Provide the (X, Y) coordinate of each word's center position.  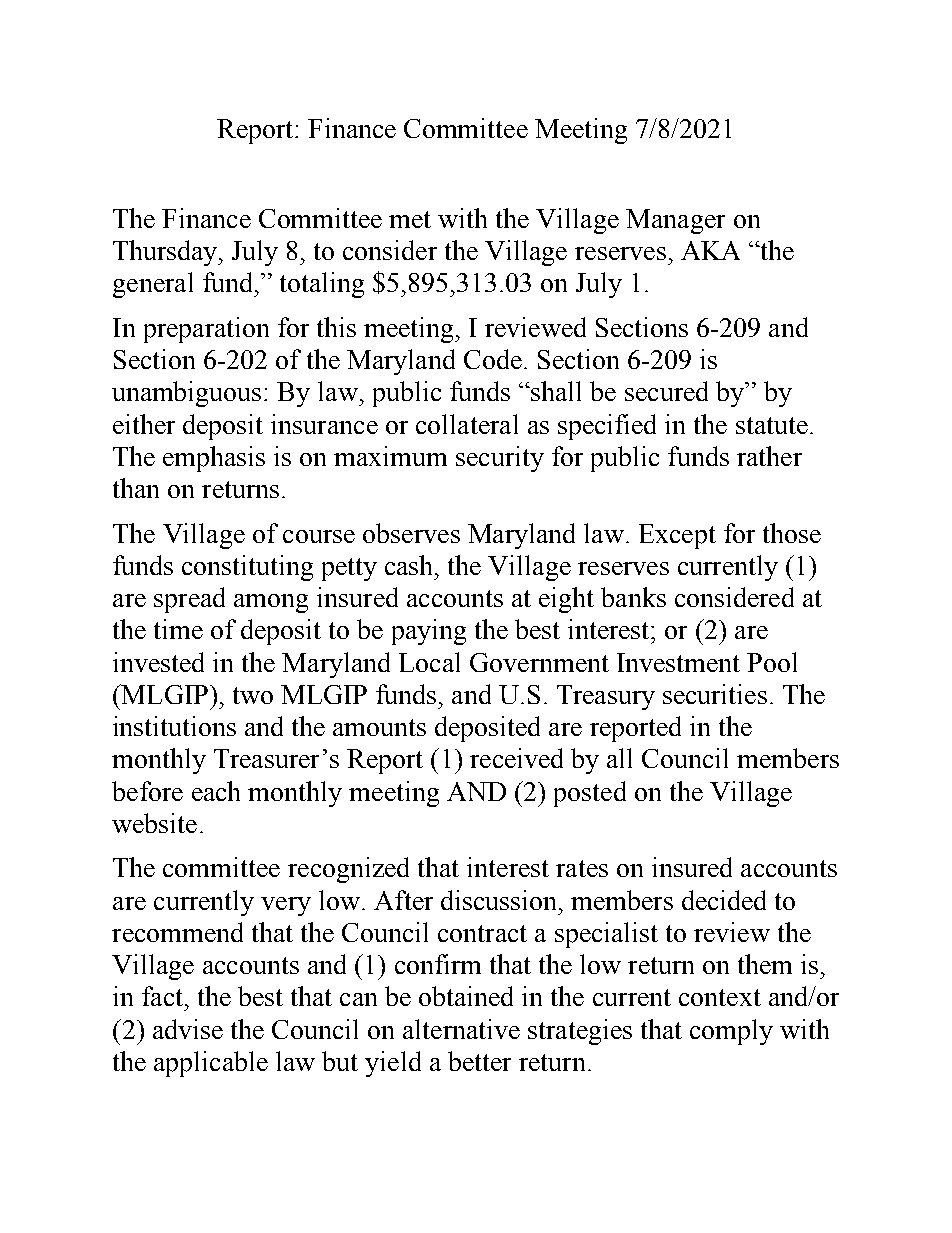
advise (188, 1029)
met (410, 219)
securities (715, 694)
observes (411, 533)
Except (677, 536)
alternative (461, 1029)
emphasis (214, 459)
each (216, 791)
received (516, 758)
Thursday (166, 253)
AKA (710, 250)
